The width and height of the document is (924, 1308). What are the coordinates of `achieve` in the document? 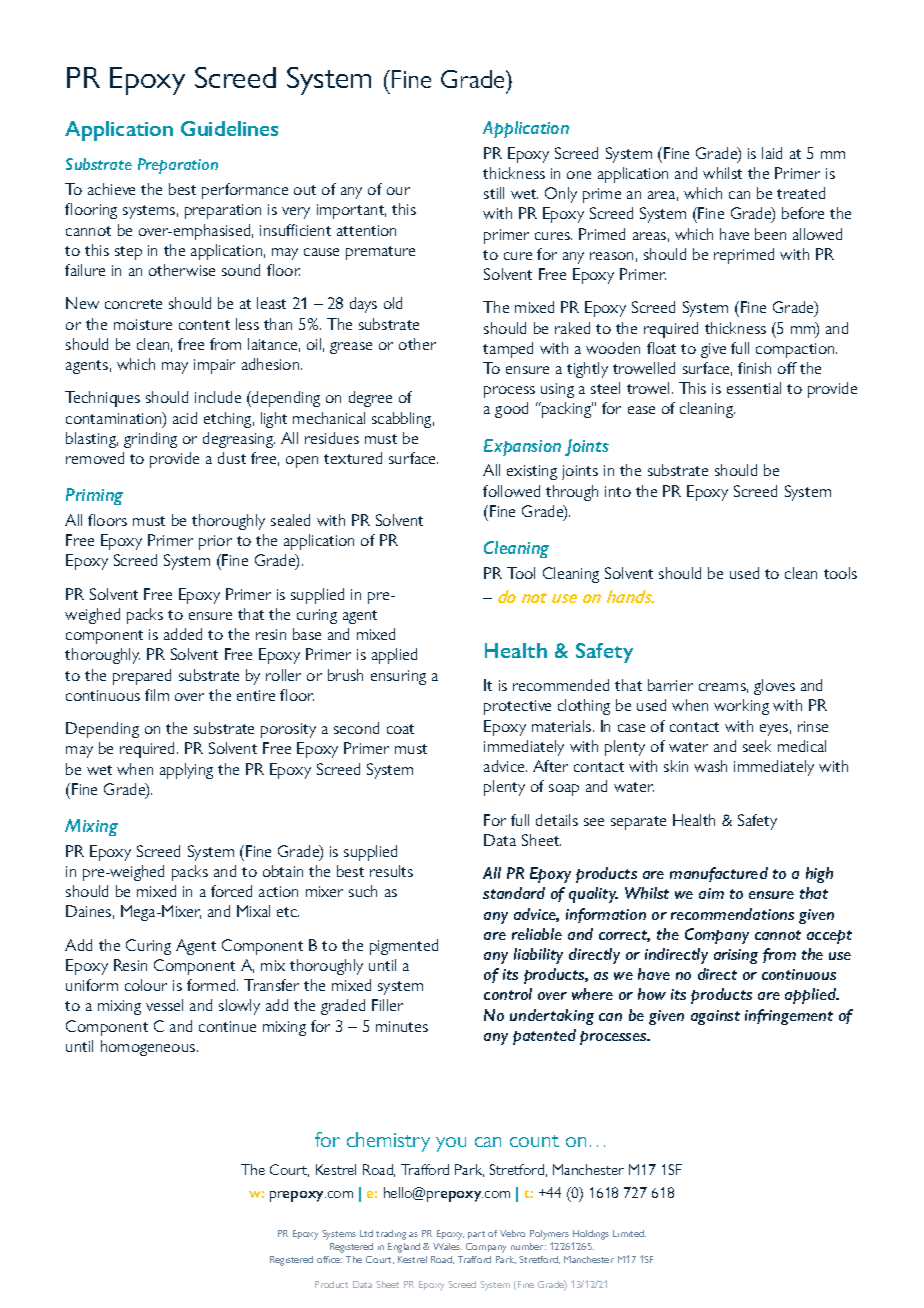 It's located at (111, 189).
